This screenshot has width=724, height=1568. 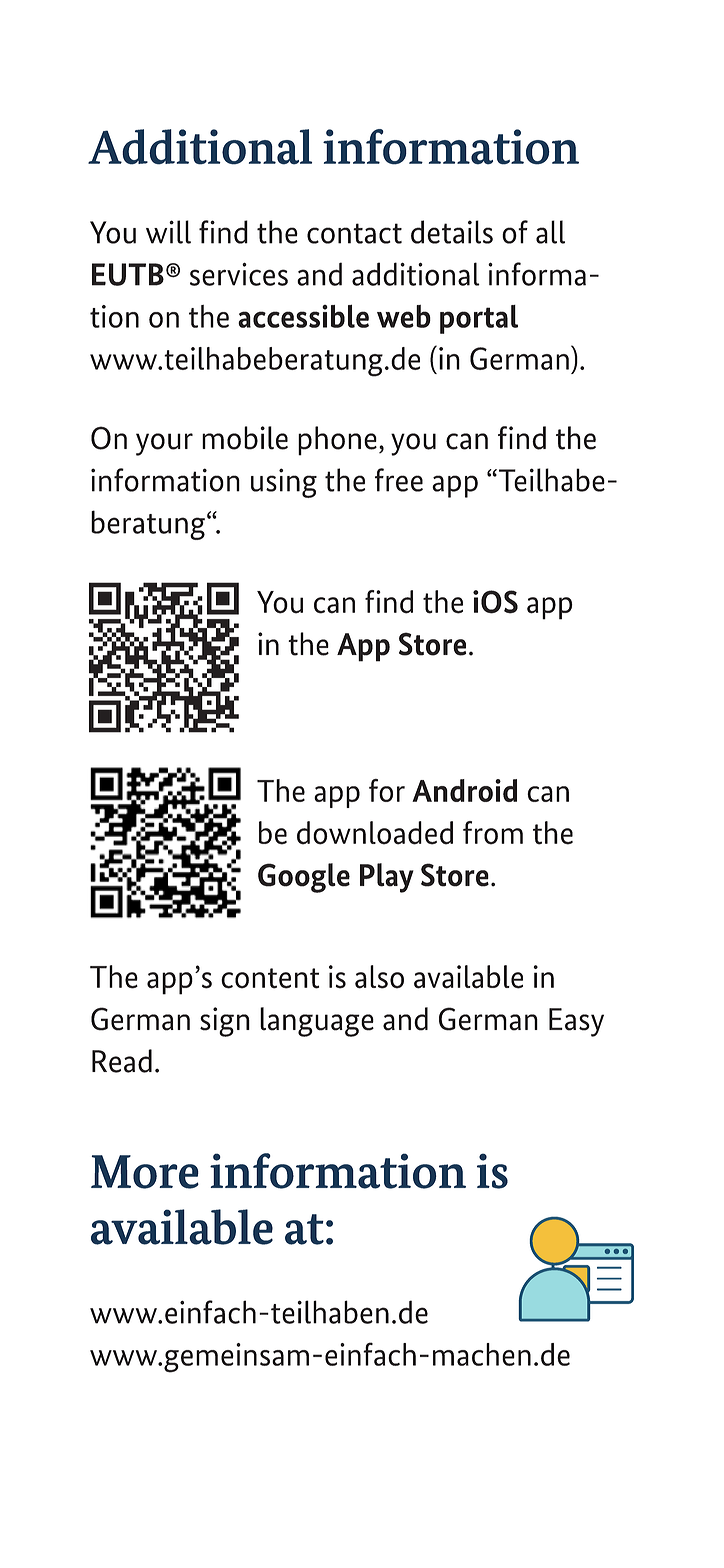 What do you see at coordinates (375, 833) in the screenshot?
I see `downloaded` at bounding box center [375, 833].
